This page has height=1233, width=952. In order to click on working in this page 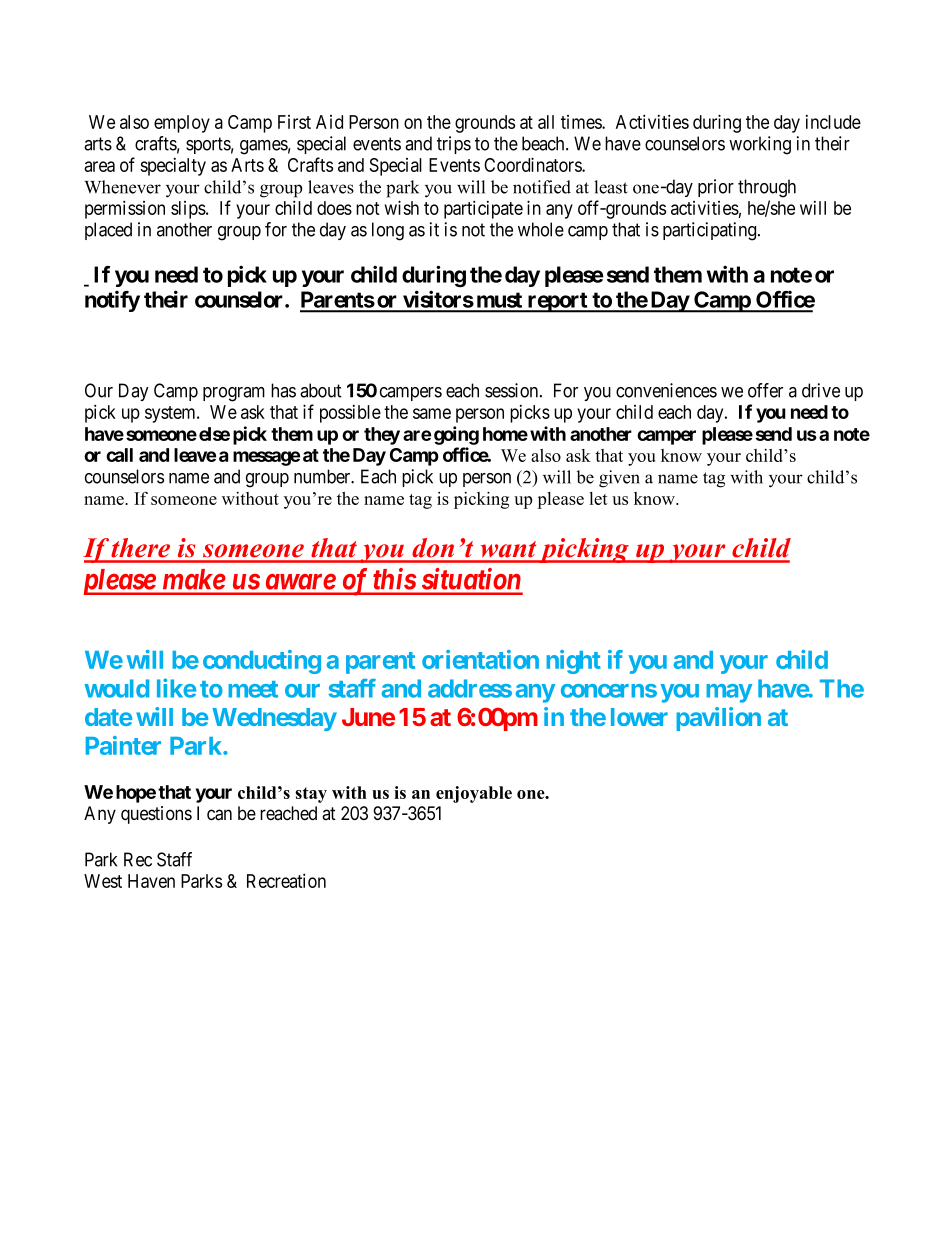, I will do `click(760, 145)`.
